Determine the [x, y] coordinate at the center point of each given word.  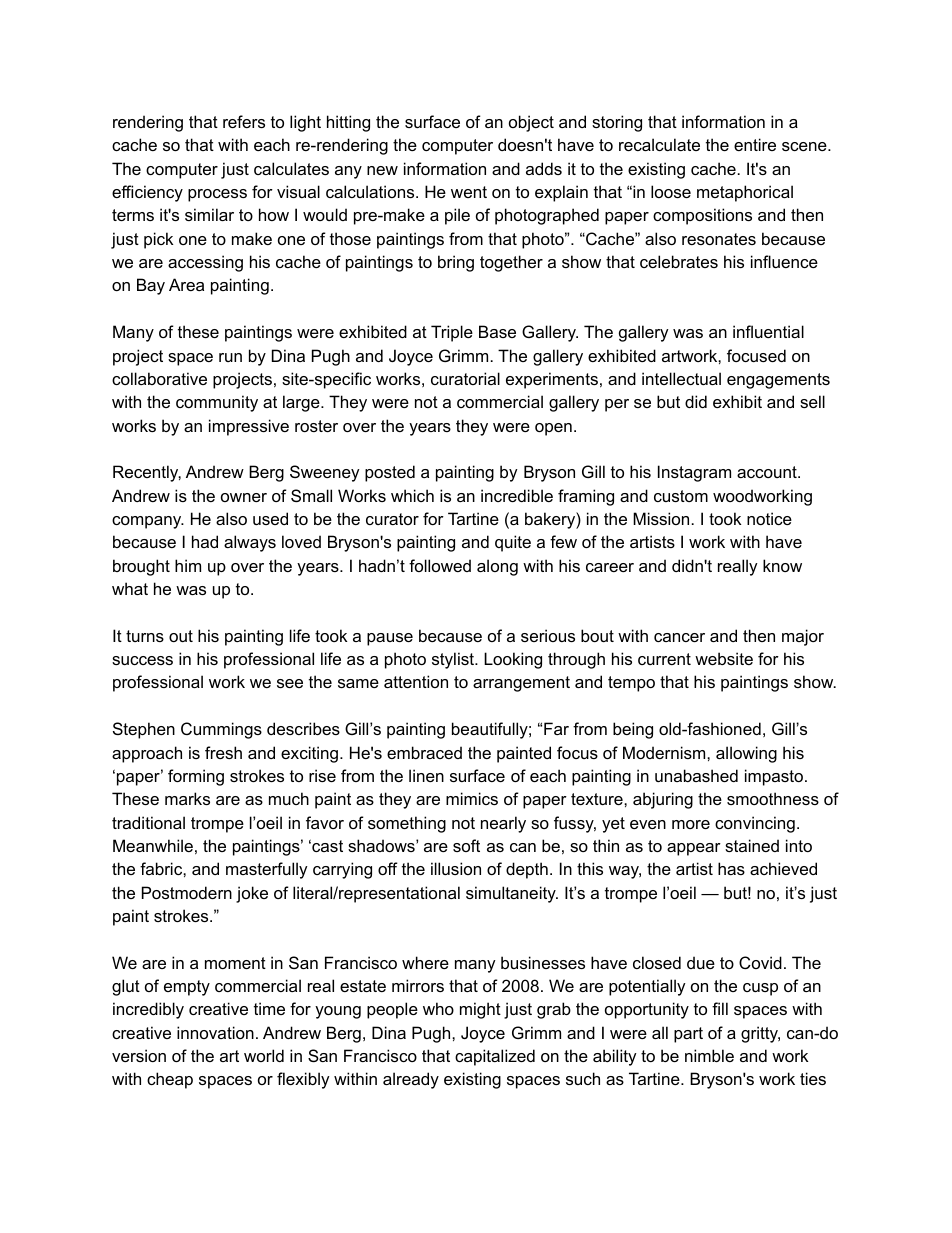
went [469, 192]
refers [244, 121]
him [188, 565]
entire [755, 144]
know [782, 565]
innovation [215, 1032]
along [497, 567]
